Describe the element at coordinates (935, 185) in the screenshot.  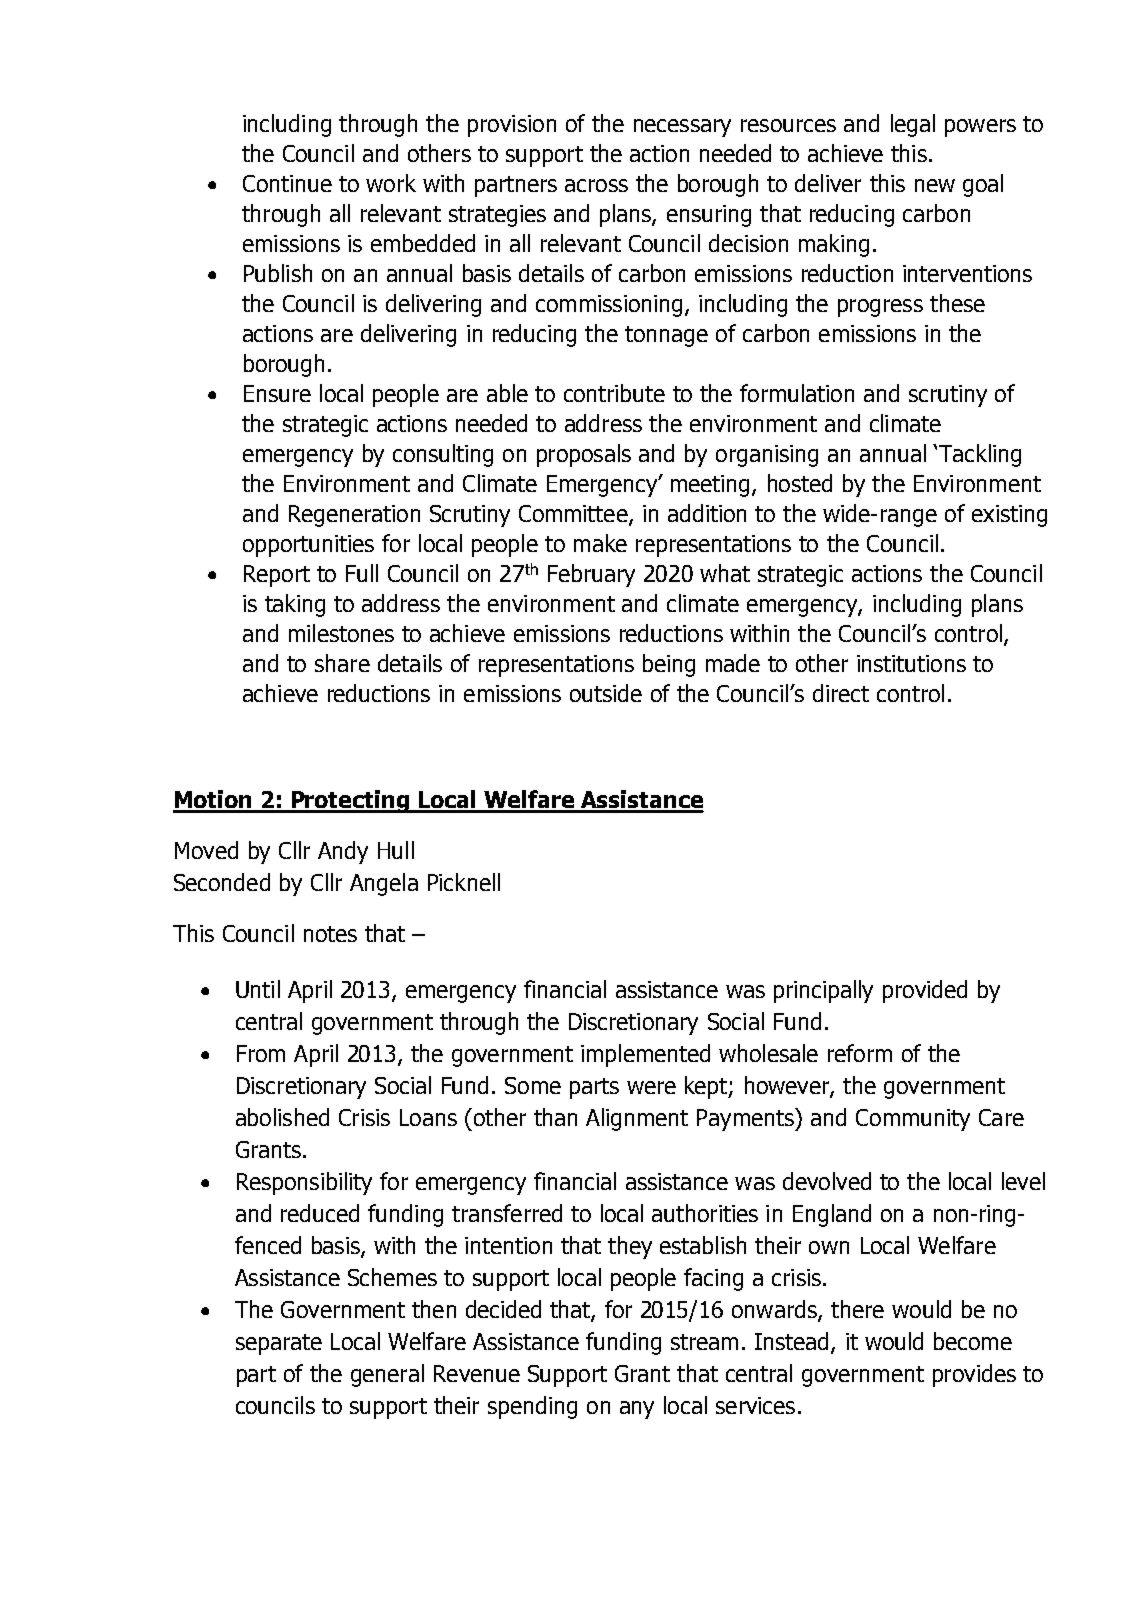
I see `new` at that location.
